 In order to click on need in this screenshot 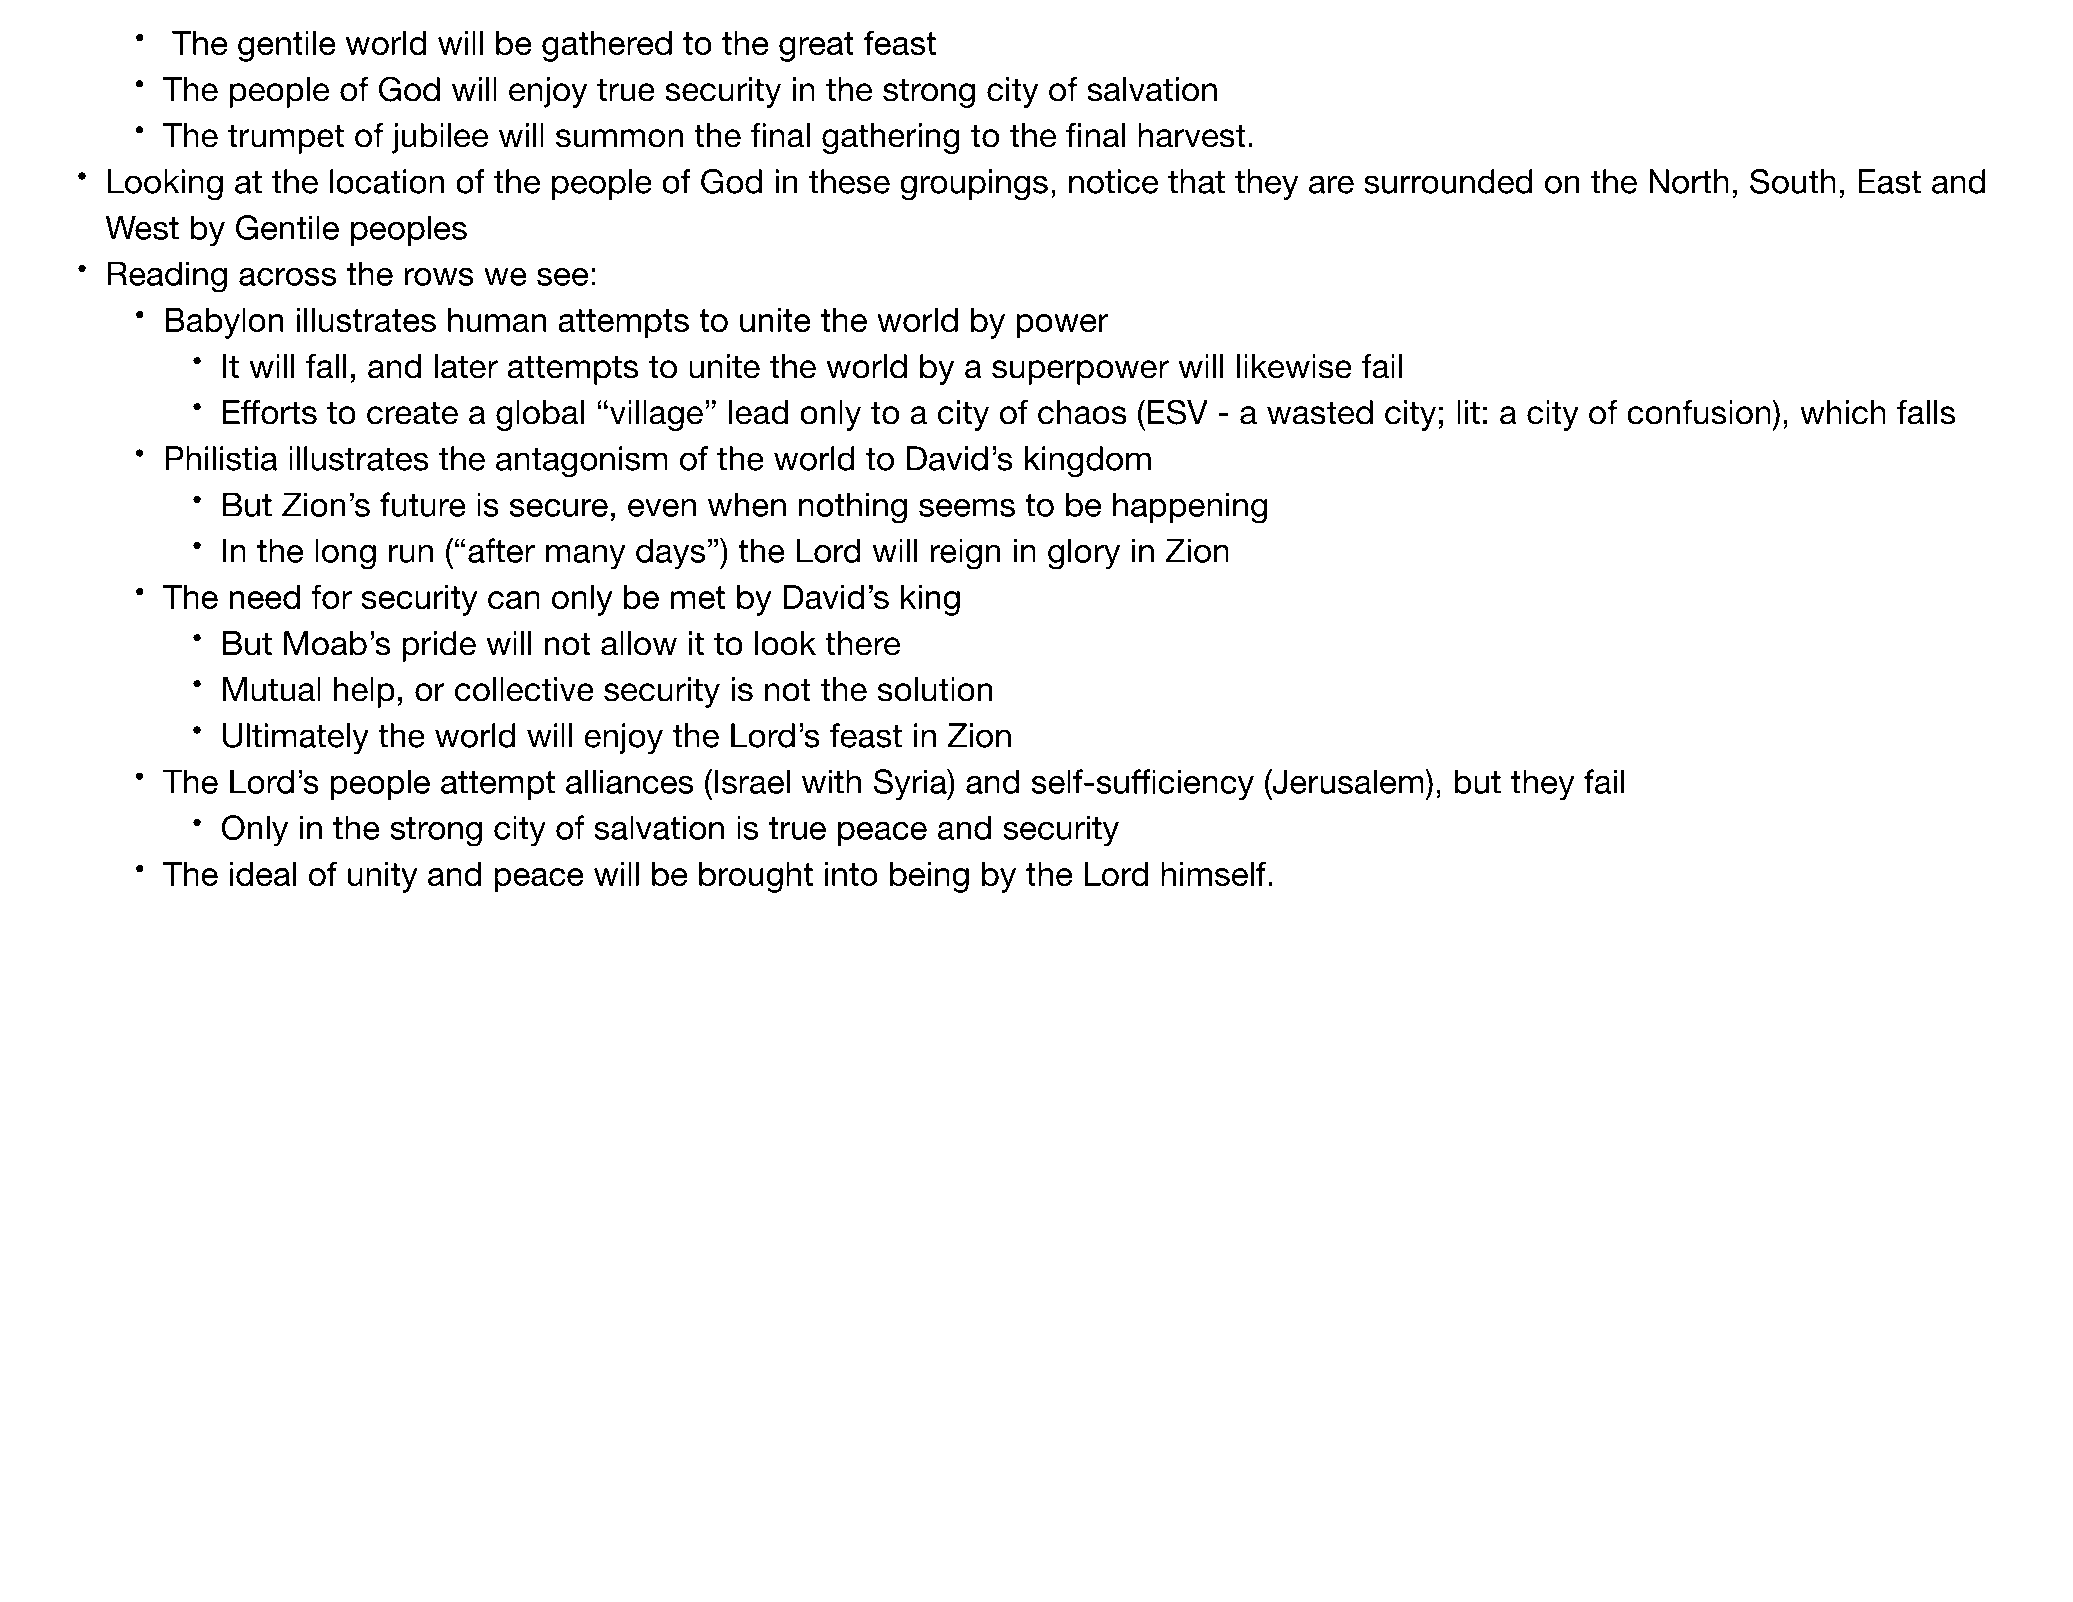, I will do `click(265, 597)`.
